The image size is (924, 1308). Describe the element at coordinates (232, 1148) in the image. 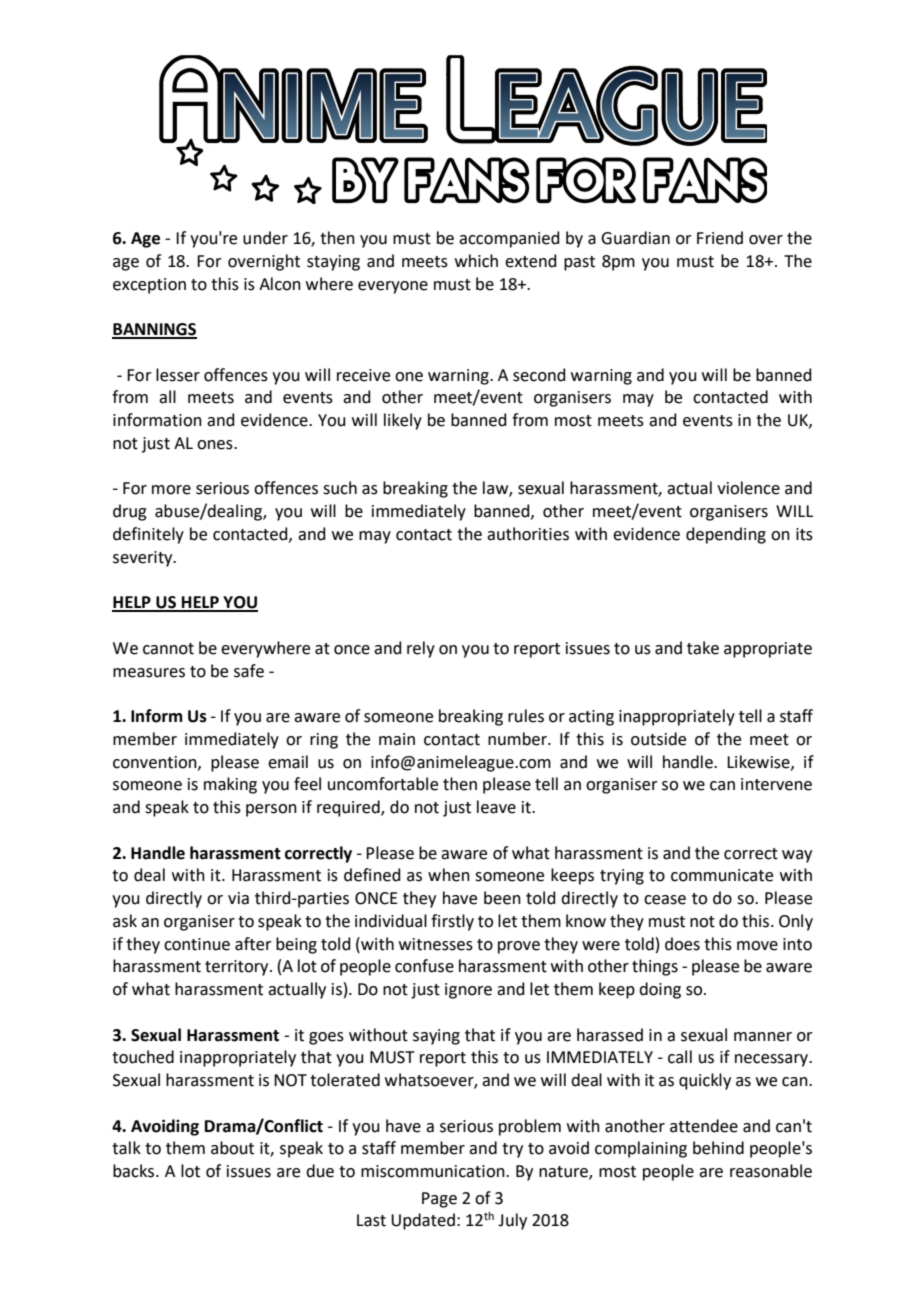

I see `about` at that location.
